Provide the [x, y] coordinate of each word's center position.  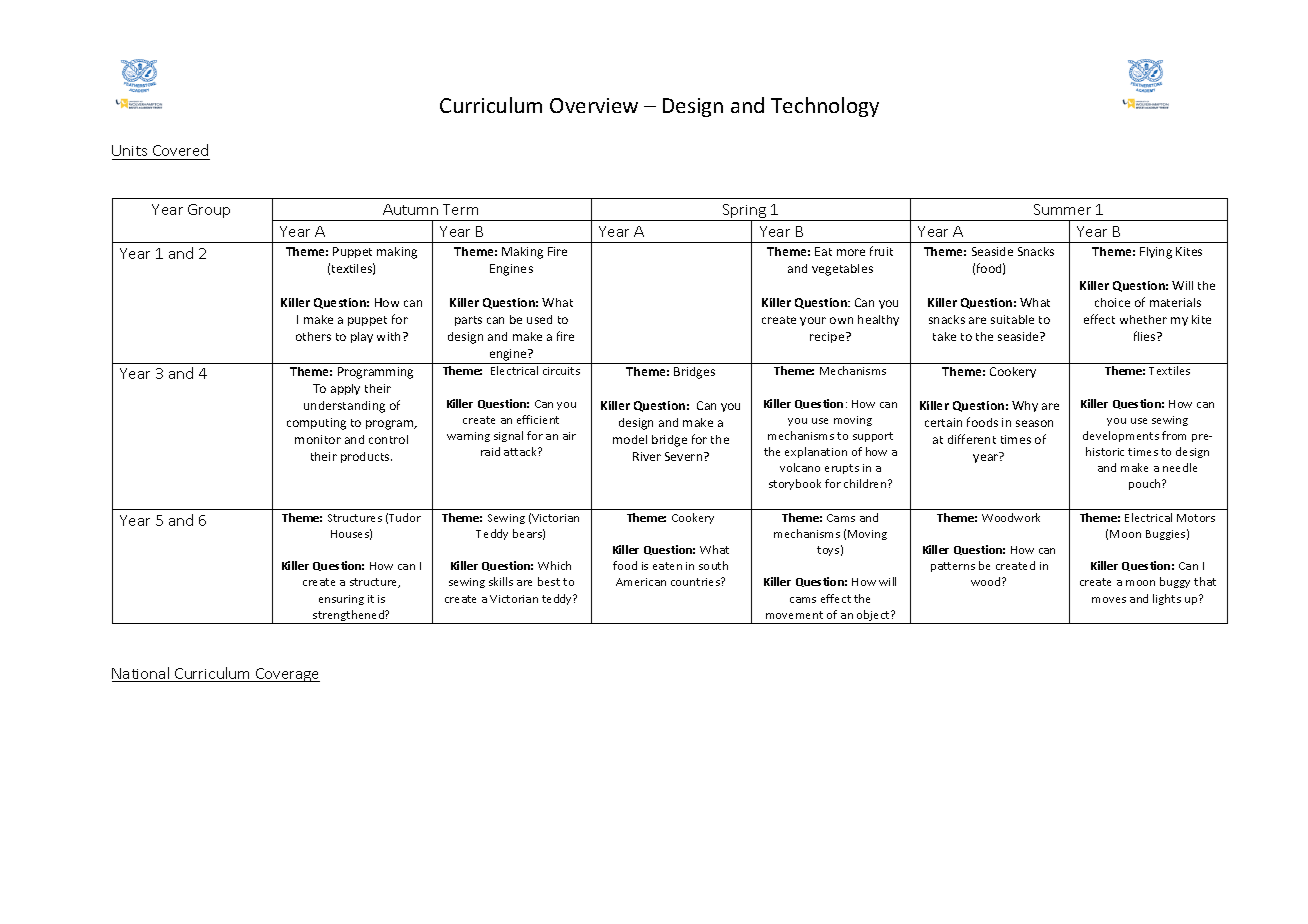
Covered [180, 150]
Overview [594, 105]
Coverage [287, 675]
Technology [825, 107]
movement [794, 615]
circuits [561, 371]
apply [345, 389]
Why [1025, 406]
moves [1109, 600]
